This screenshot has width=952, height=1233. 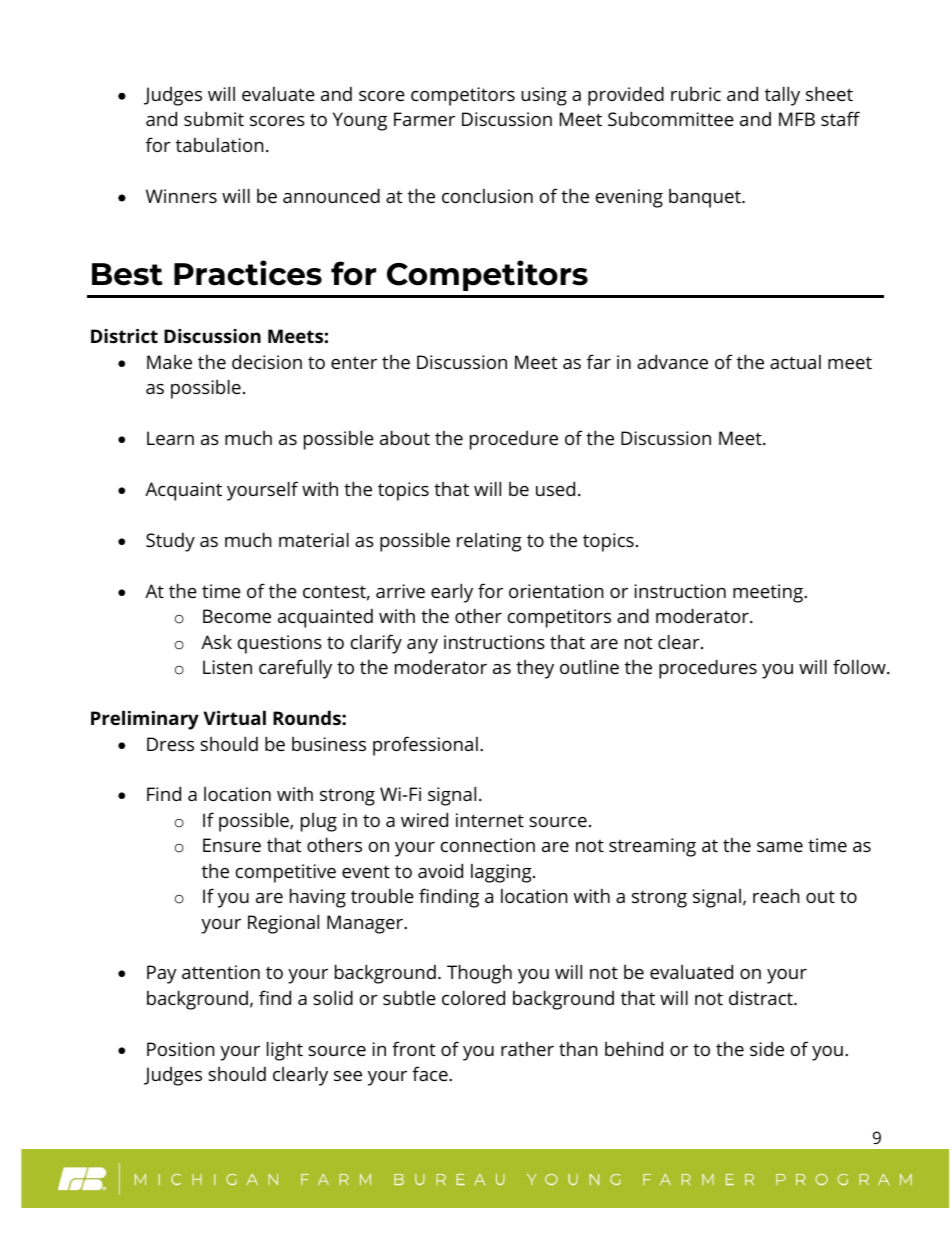 I want to click on using, so click(x=544, y=96).
